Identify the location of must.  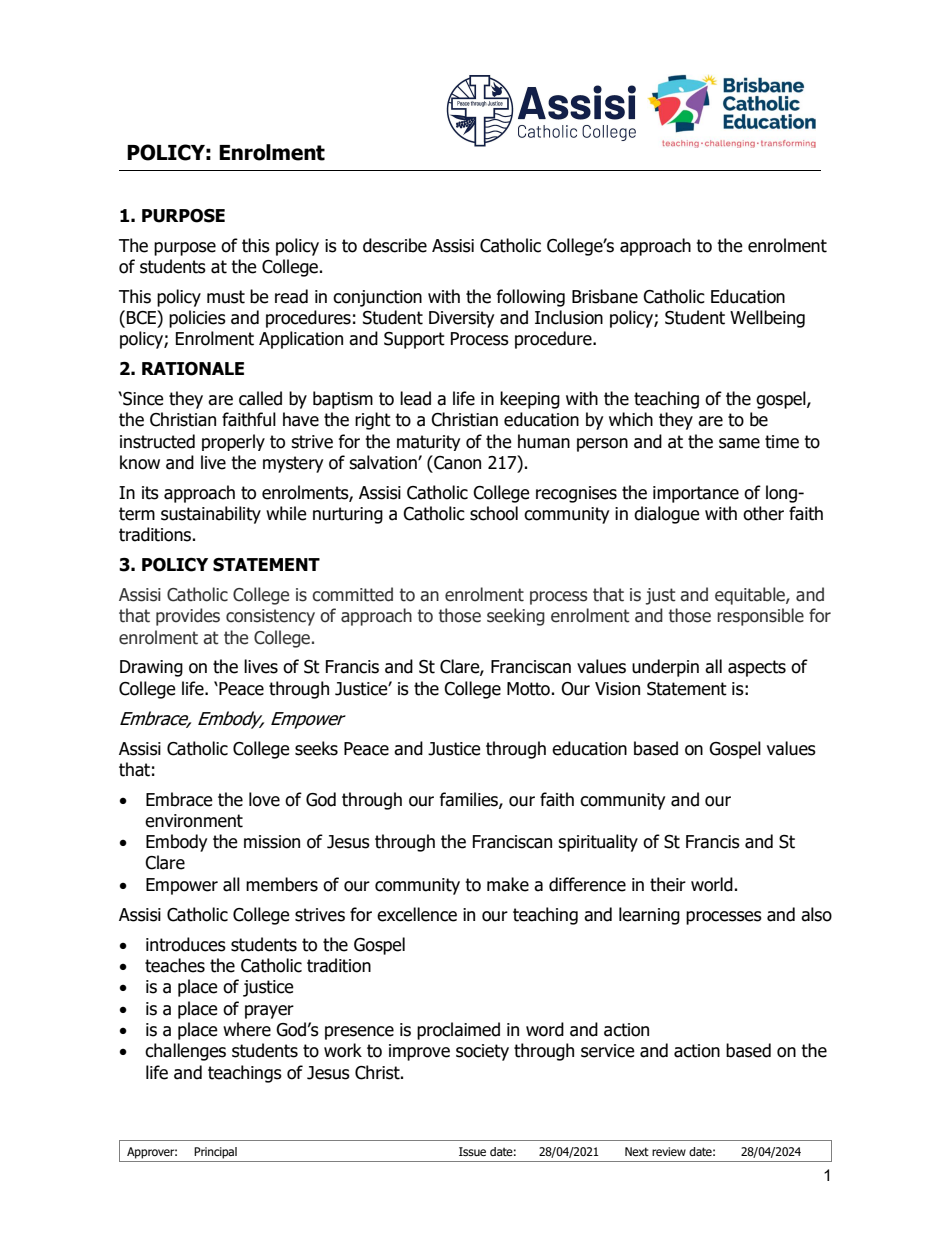
(226, 297).
